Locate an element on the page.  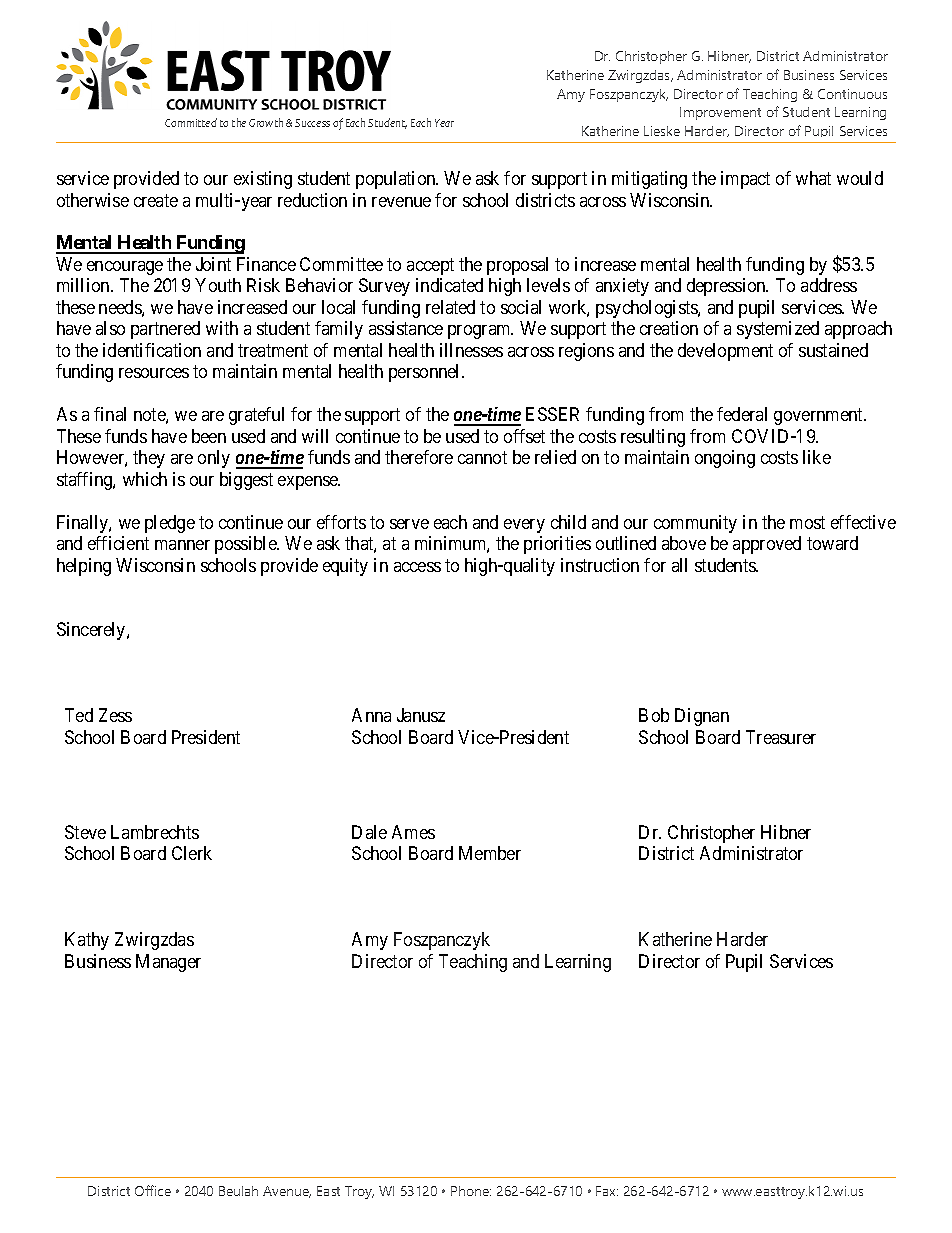
manner is located at coordinates (182, 545).
